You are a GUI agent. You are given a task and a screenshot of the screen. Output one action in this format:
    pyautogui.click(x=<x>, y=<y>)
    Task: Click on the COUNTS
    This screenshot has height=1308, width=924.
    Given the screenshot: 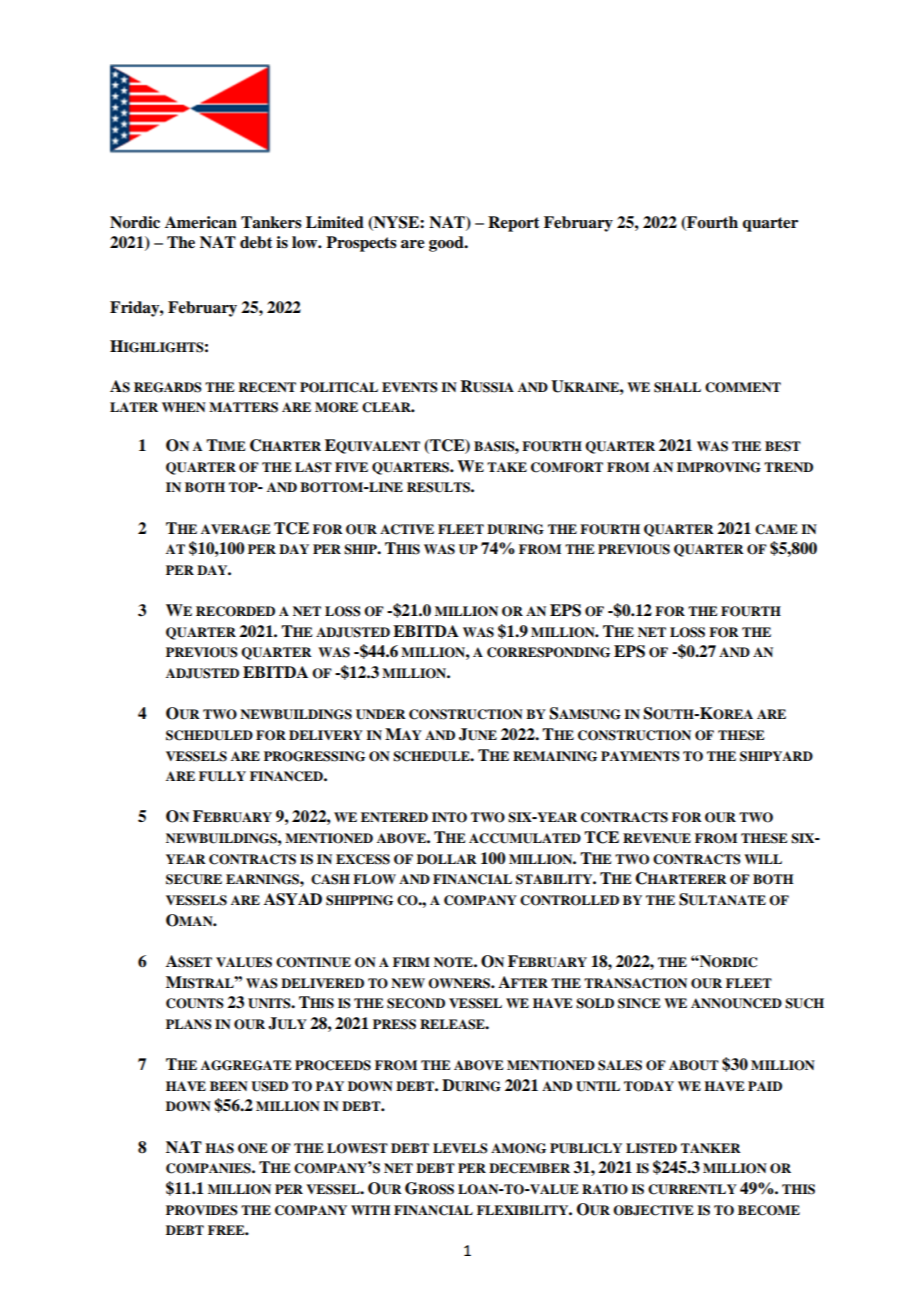 What is the action you would take?
    pyautogui.click(x=195, y=1003)
